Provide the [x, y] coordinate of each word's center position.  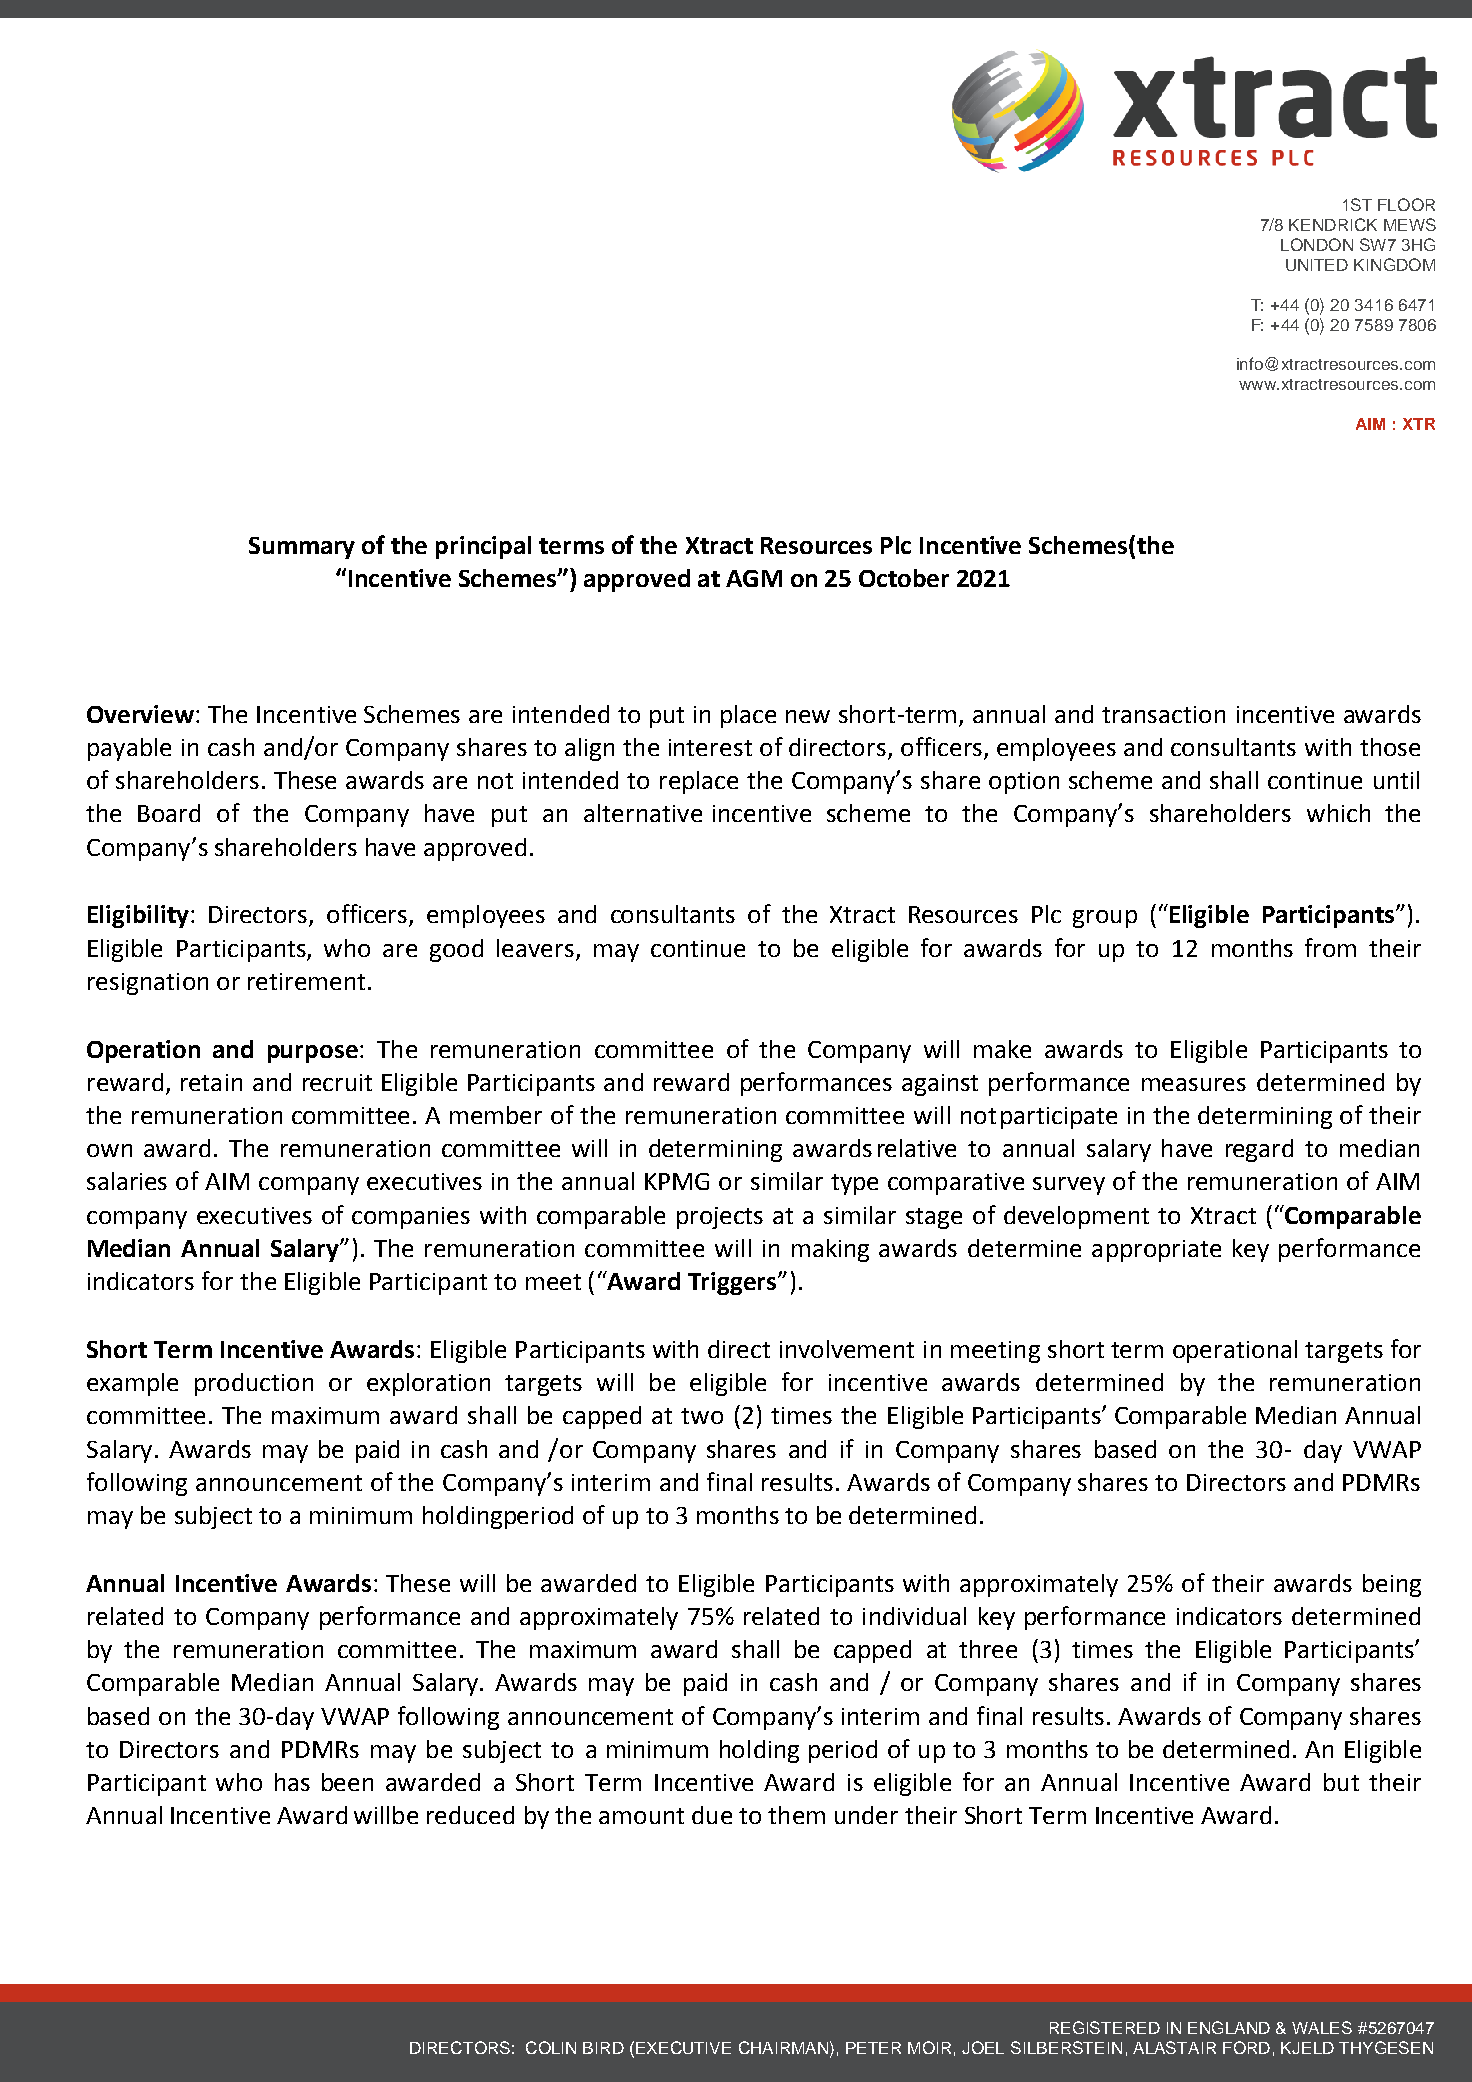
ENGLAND [1229, 2027]
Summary [302, 548]
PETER [873, 2048]
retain [211, 1082]
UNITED [1317, 265]
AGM [754, 578]
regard [1259, 1150]
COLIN [551, 2047]
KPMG [677, 1181]
